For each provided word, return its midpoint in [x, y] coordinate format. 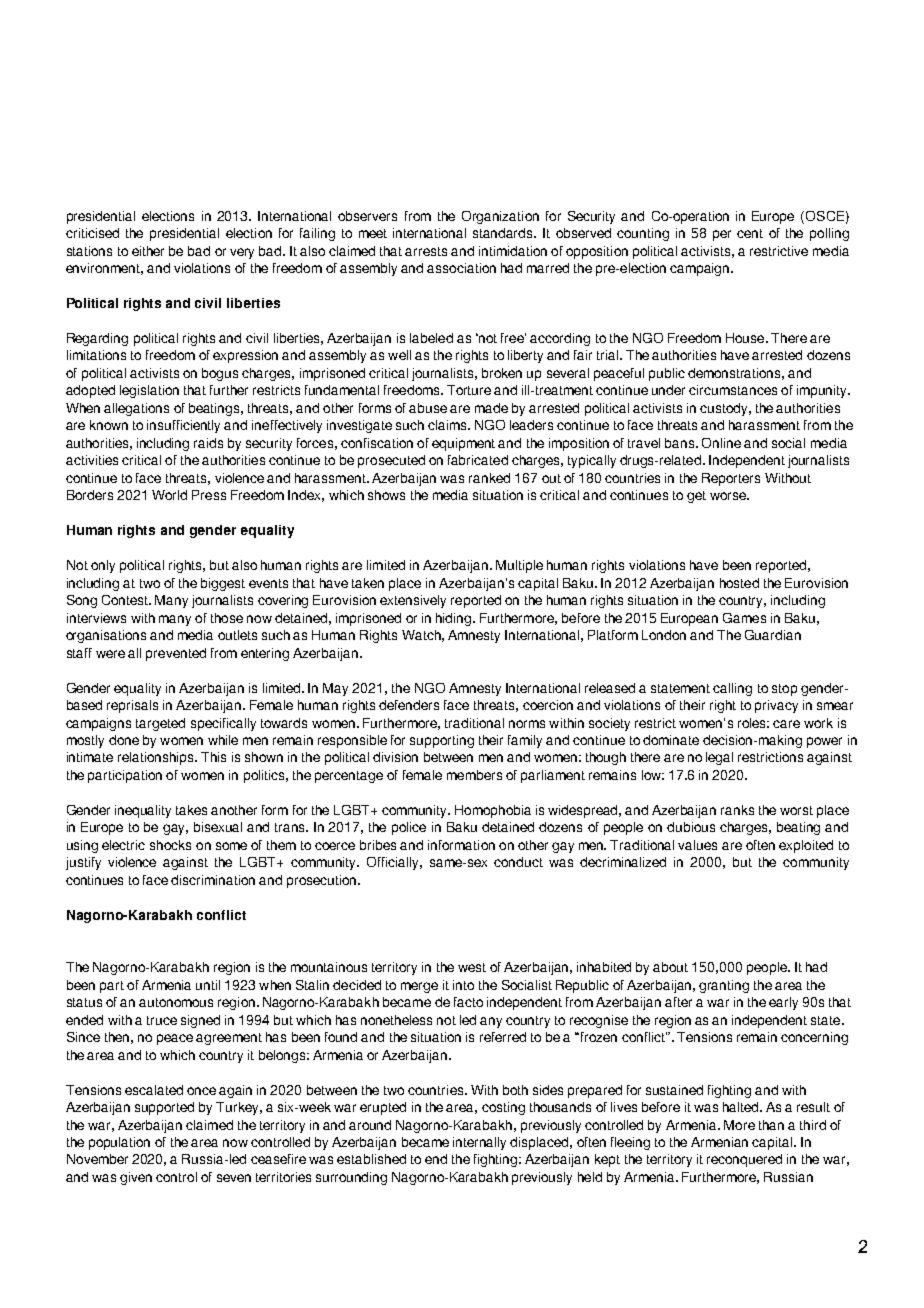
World [169, 495]
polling [829, 234]
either [148, 251]
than [771, 1125]
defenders [409, 705]
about [670, 967]
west [472, 967]
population [119, 1143]
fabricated [478, 460]
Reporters [731, 479]
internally [479, 1143]
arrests [426, 251]
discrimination [213, 880]
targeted [160, 724]
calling [732, 689]
